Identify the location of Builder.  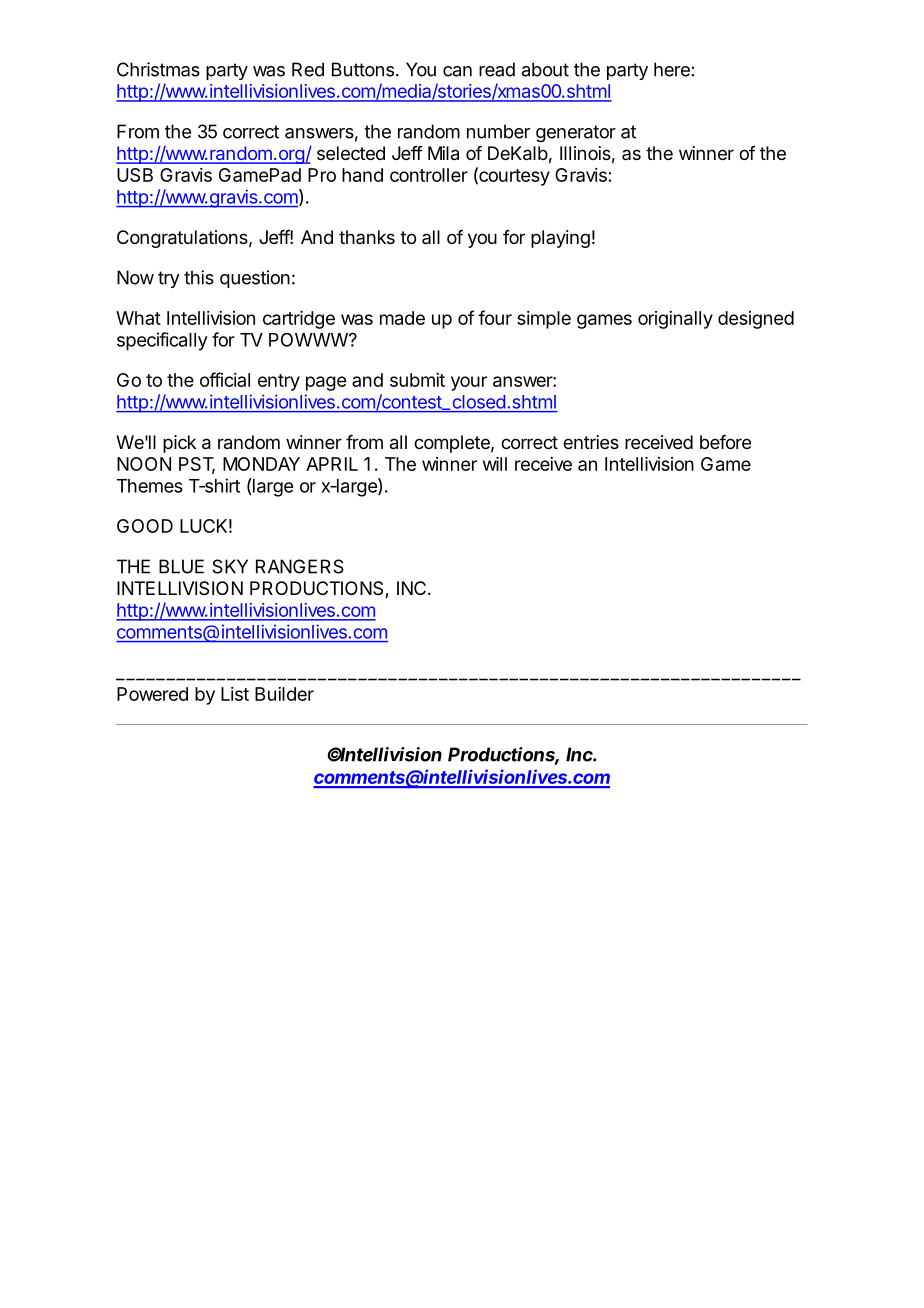
(284, 694).
